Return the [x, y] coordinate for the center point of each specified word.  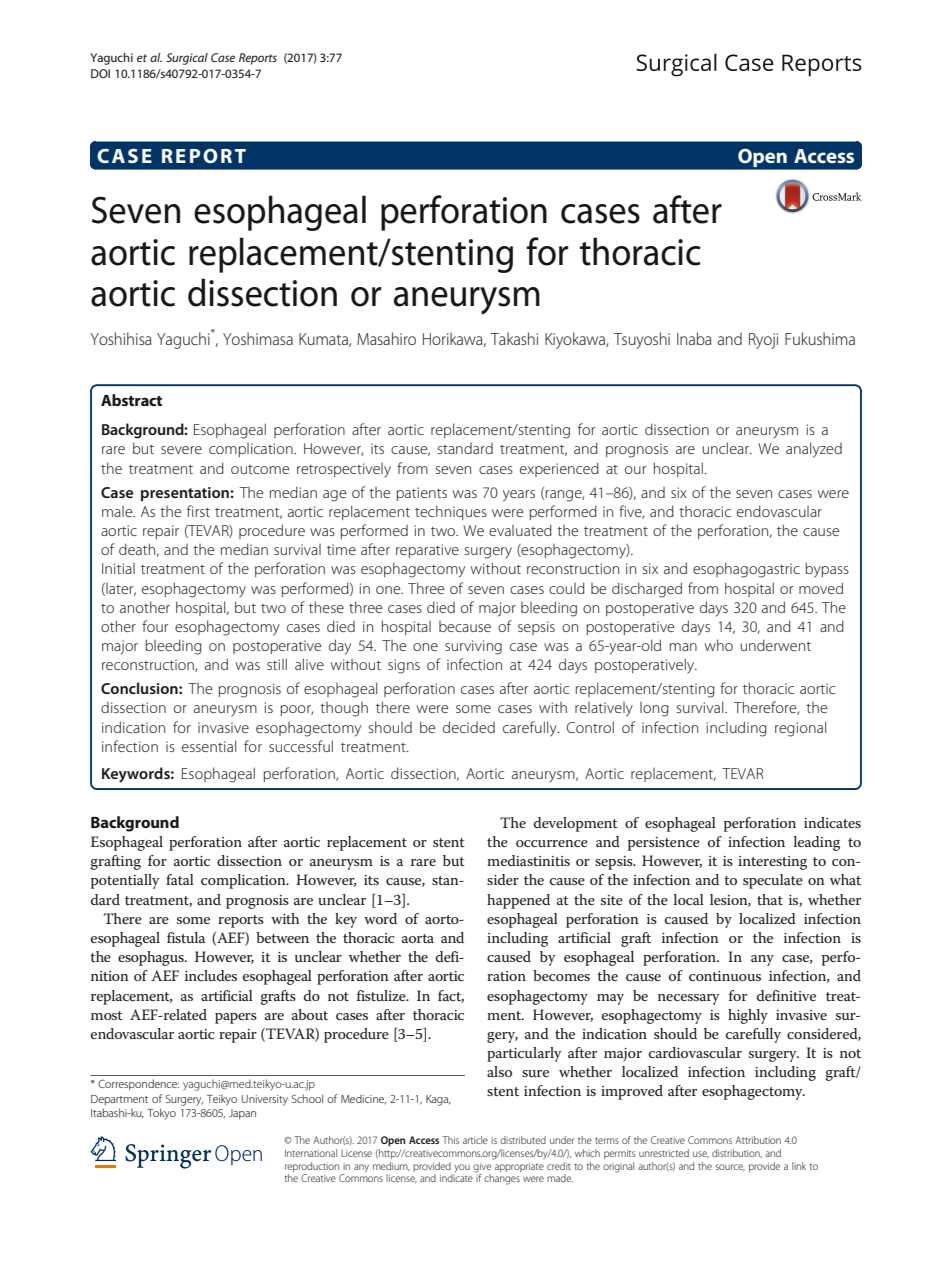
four [155, 626]
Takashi [514, 338]
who [719, 645]
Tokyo [161, 1114]
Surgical [187, 59]
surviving [473, 647]
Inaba [694, 338]
